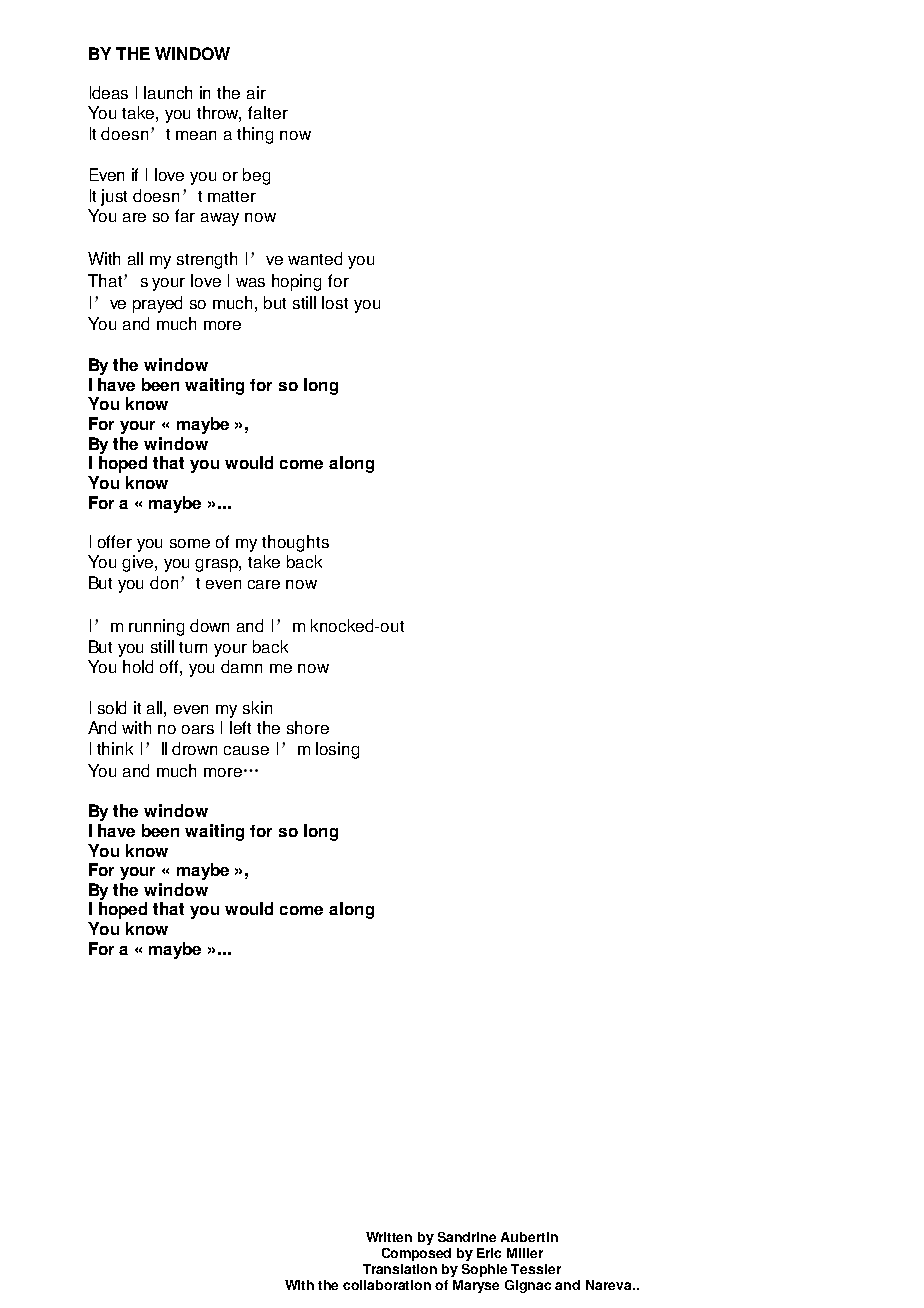 The image size is (924, 1308). What do you see at coordinates (194, 748) in the screenshot?
I see `drown` at bounding box center [194, 748].
